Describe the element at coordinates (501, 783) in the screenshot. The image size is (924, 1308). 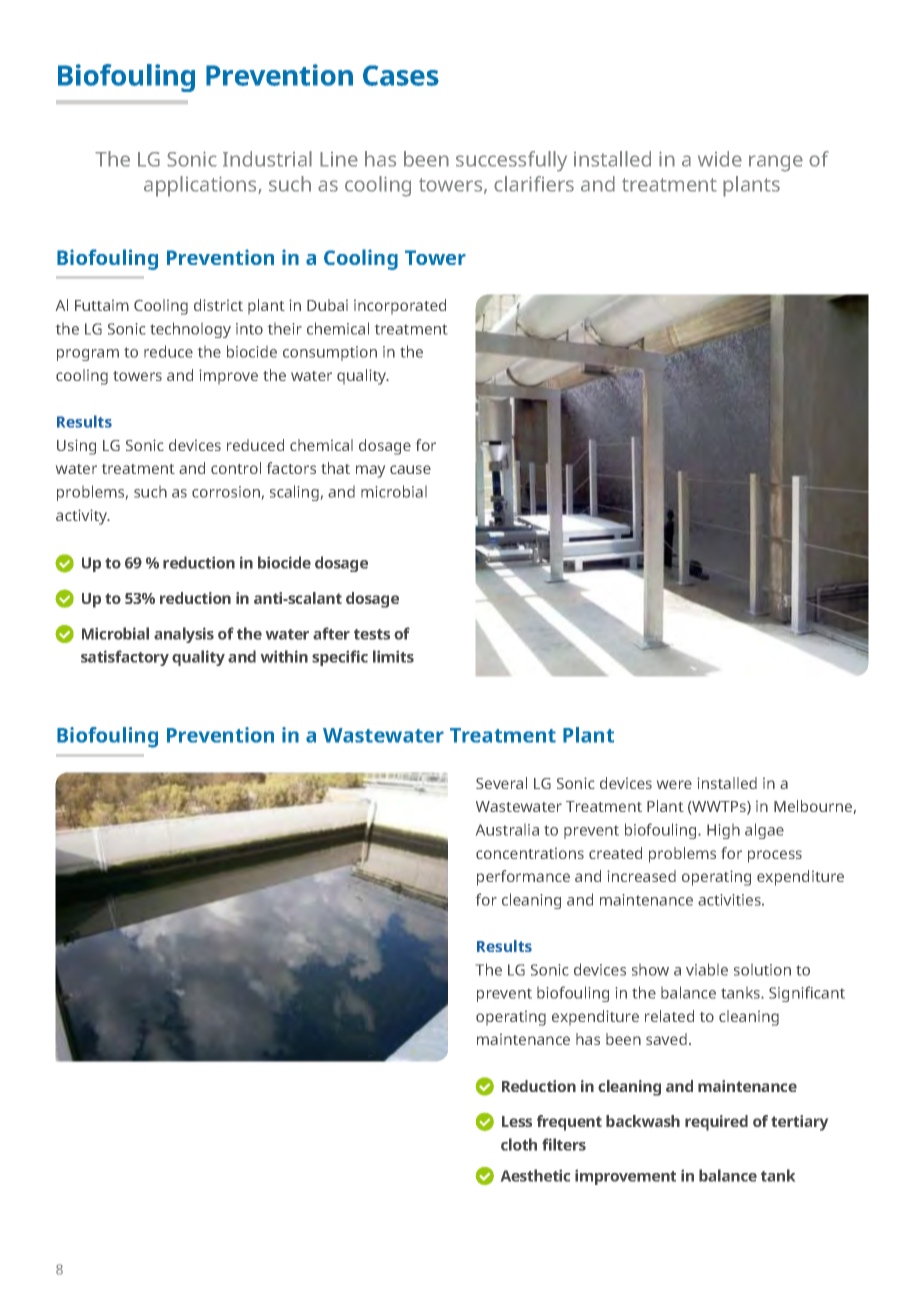
I see `Several` at that location.
